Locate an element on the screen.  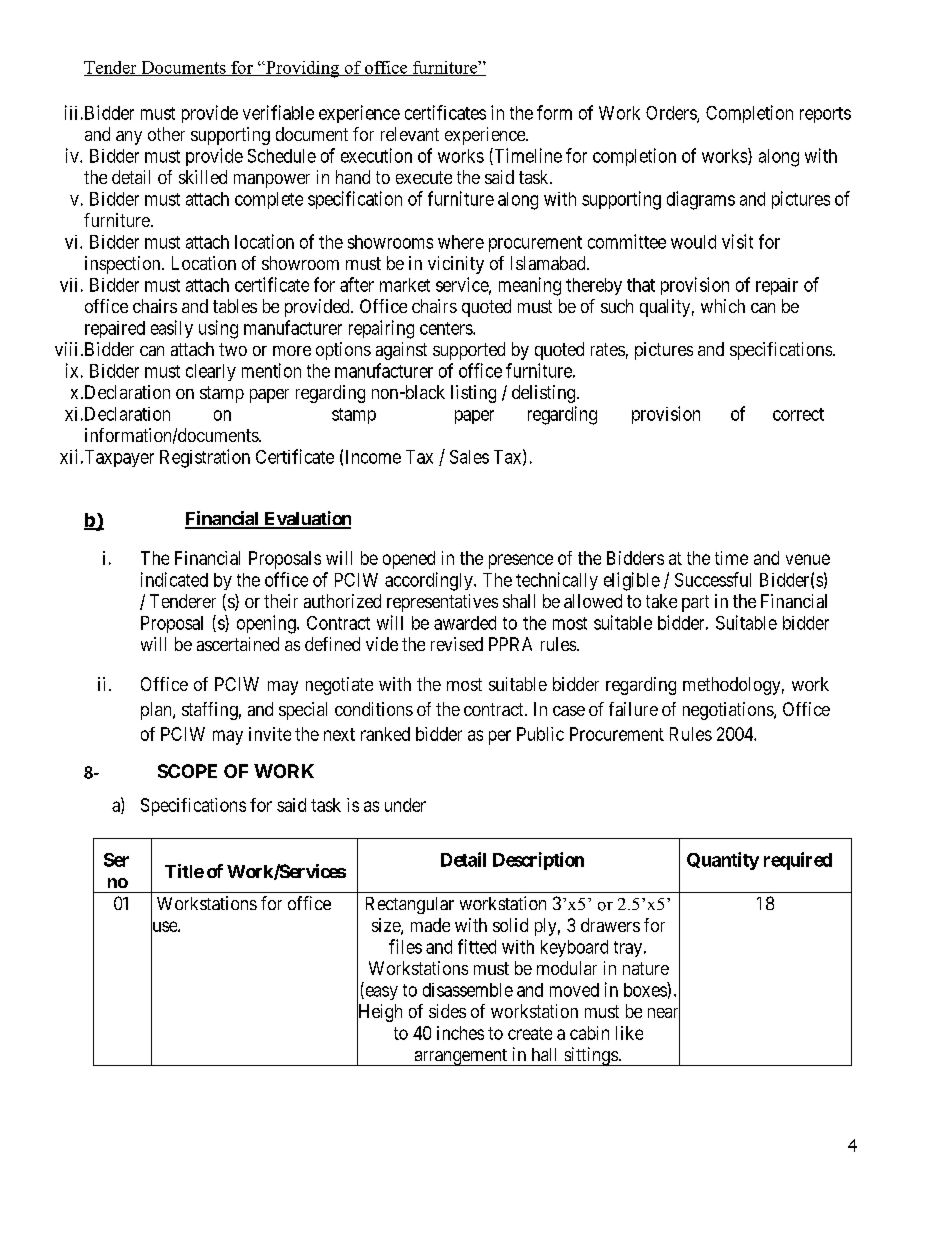
inches is located at coordinates (460, 1033).
